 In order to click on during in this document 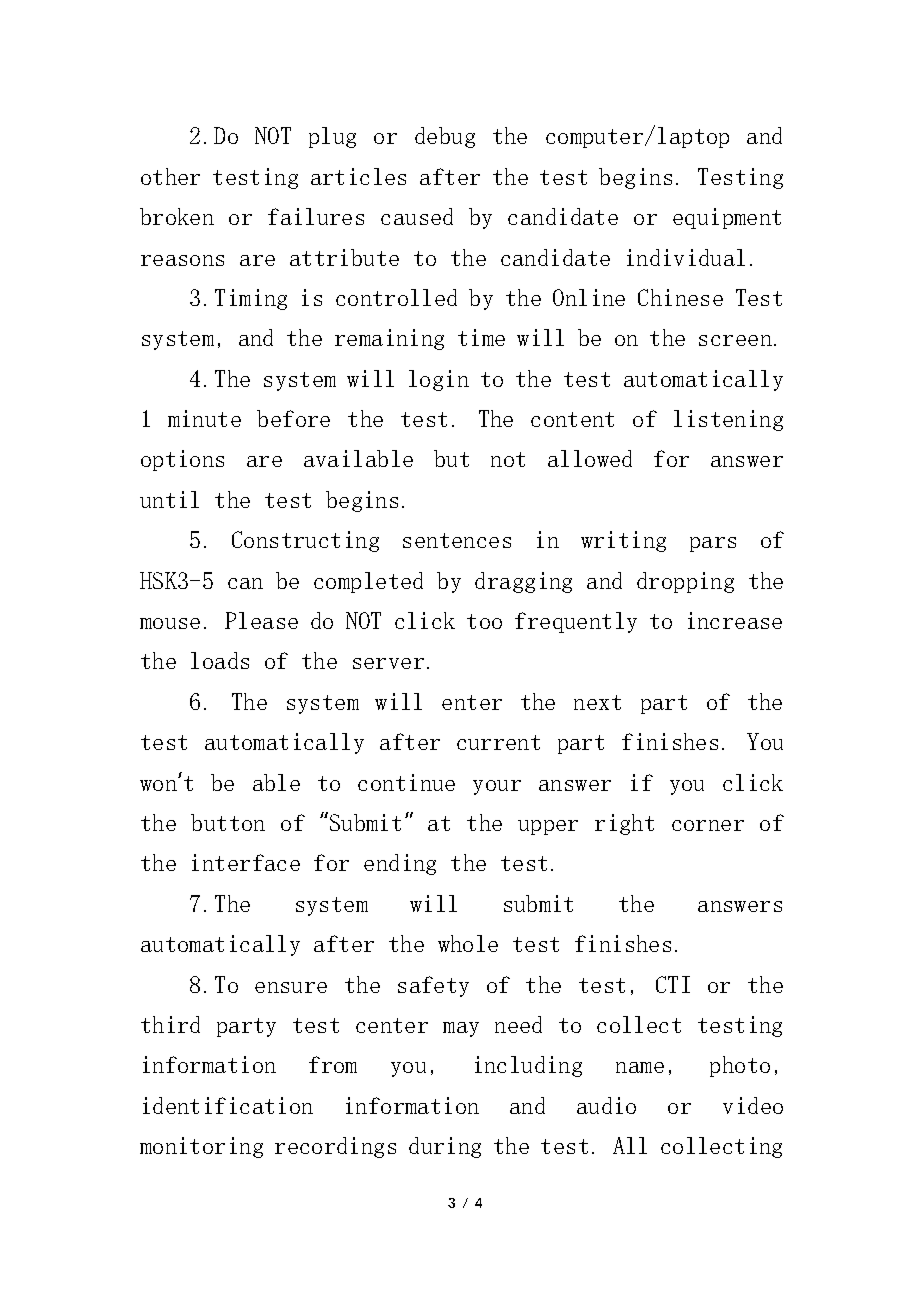, I will do `click(445, 1147)`.
